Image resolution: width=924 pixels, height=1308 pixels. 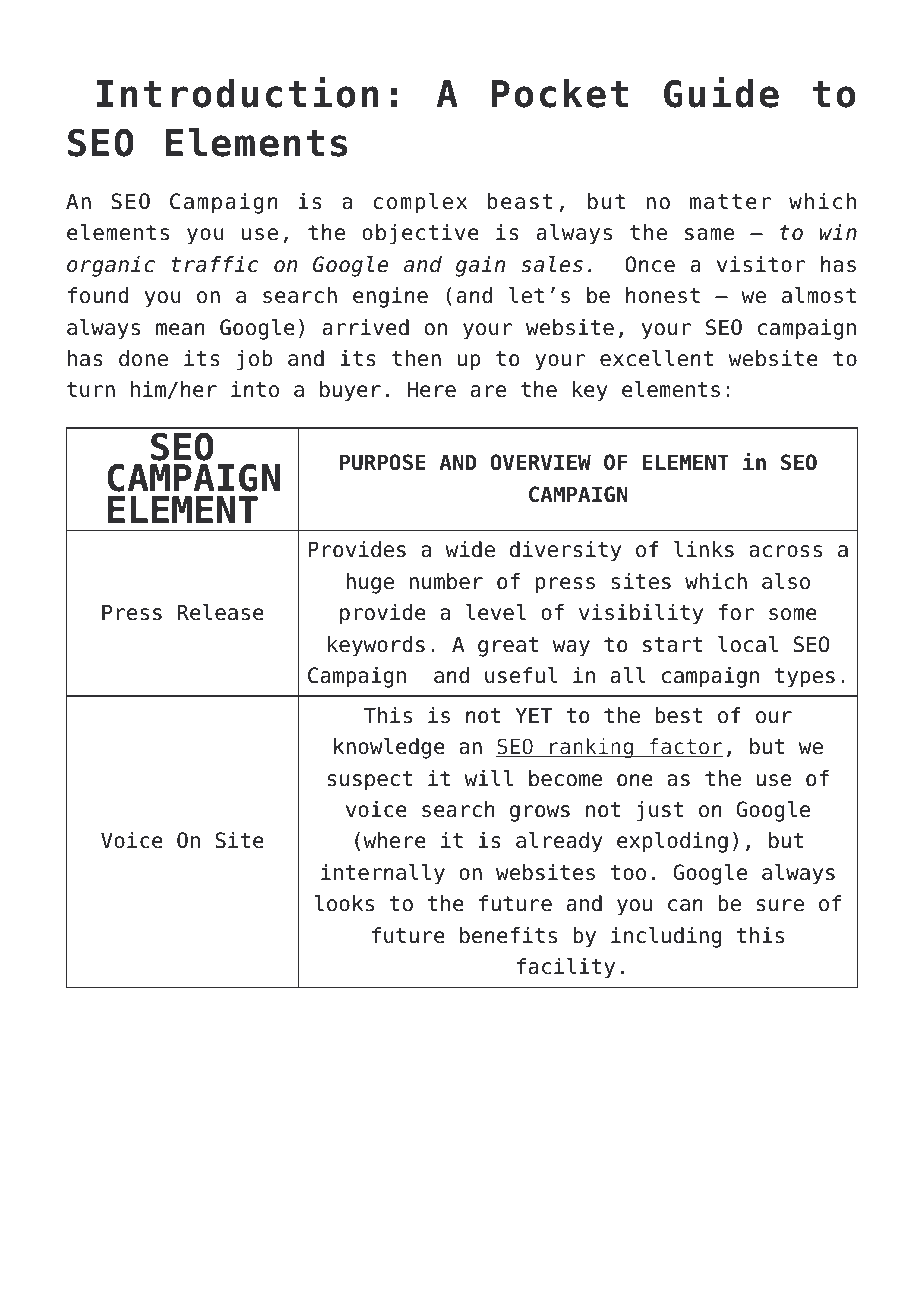 What do you see at coordinates (721, 92) in the screenshot?
I see `Guide` at bounding box center [721, 92].
